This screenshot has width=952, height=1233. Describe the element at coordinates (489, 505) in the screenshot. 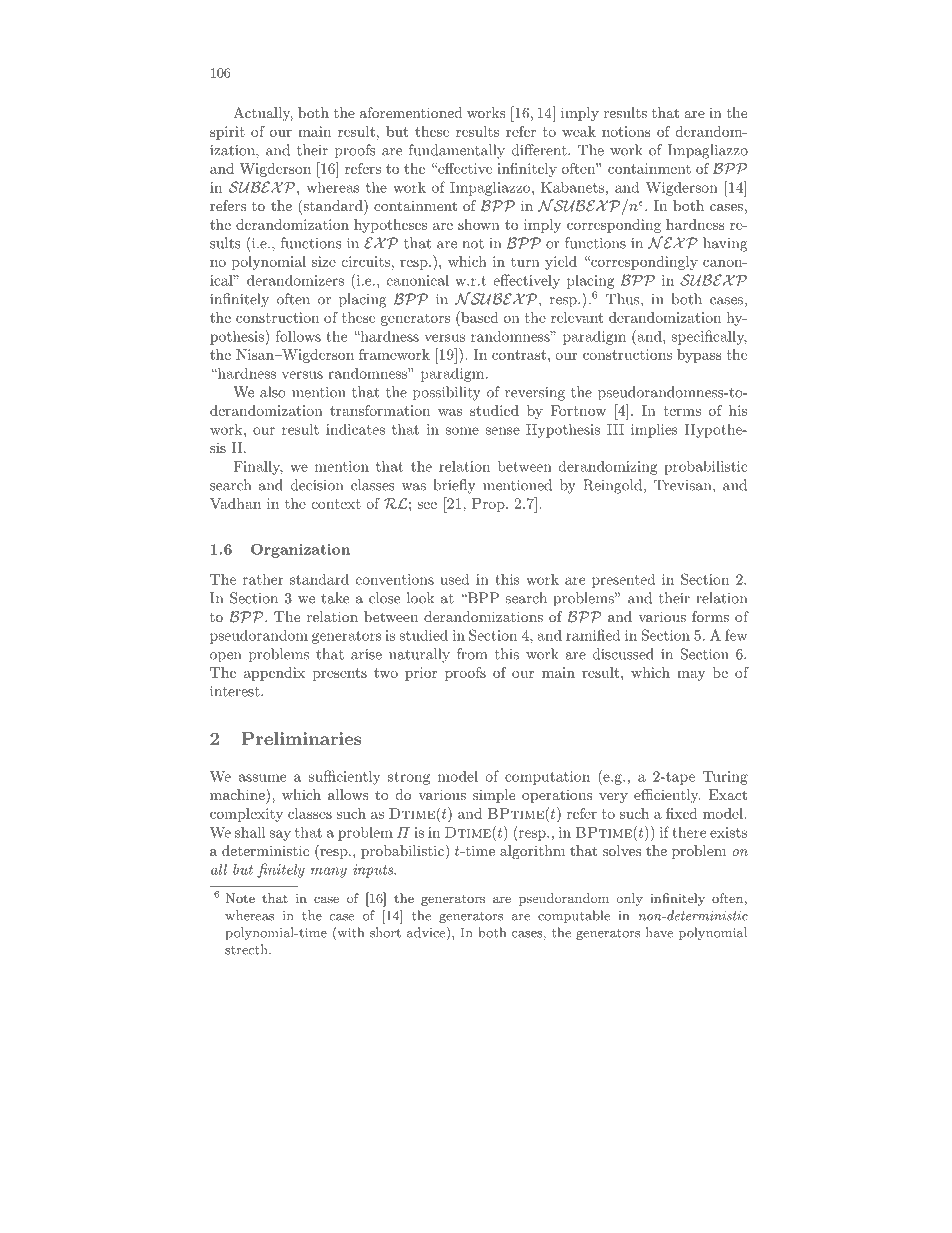

I see `Prop` at that location.
